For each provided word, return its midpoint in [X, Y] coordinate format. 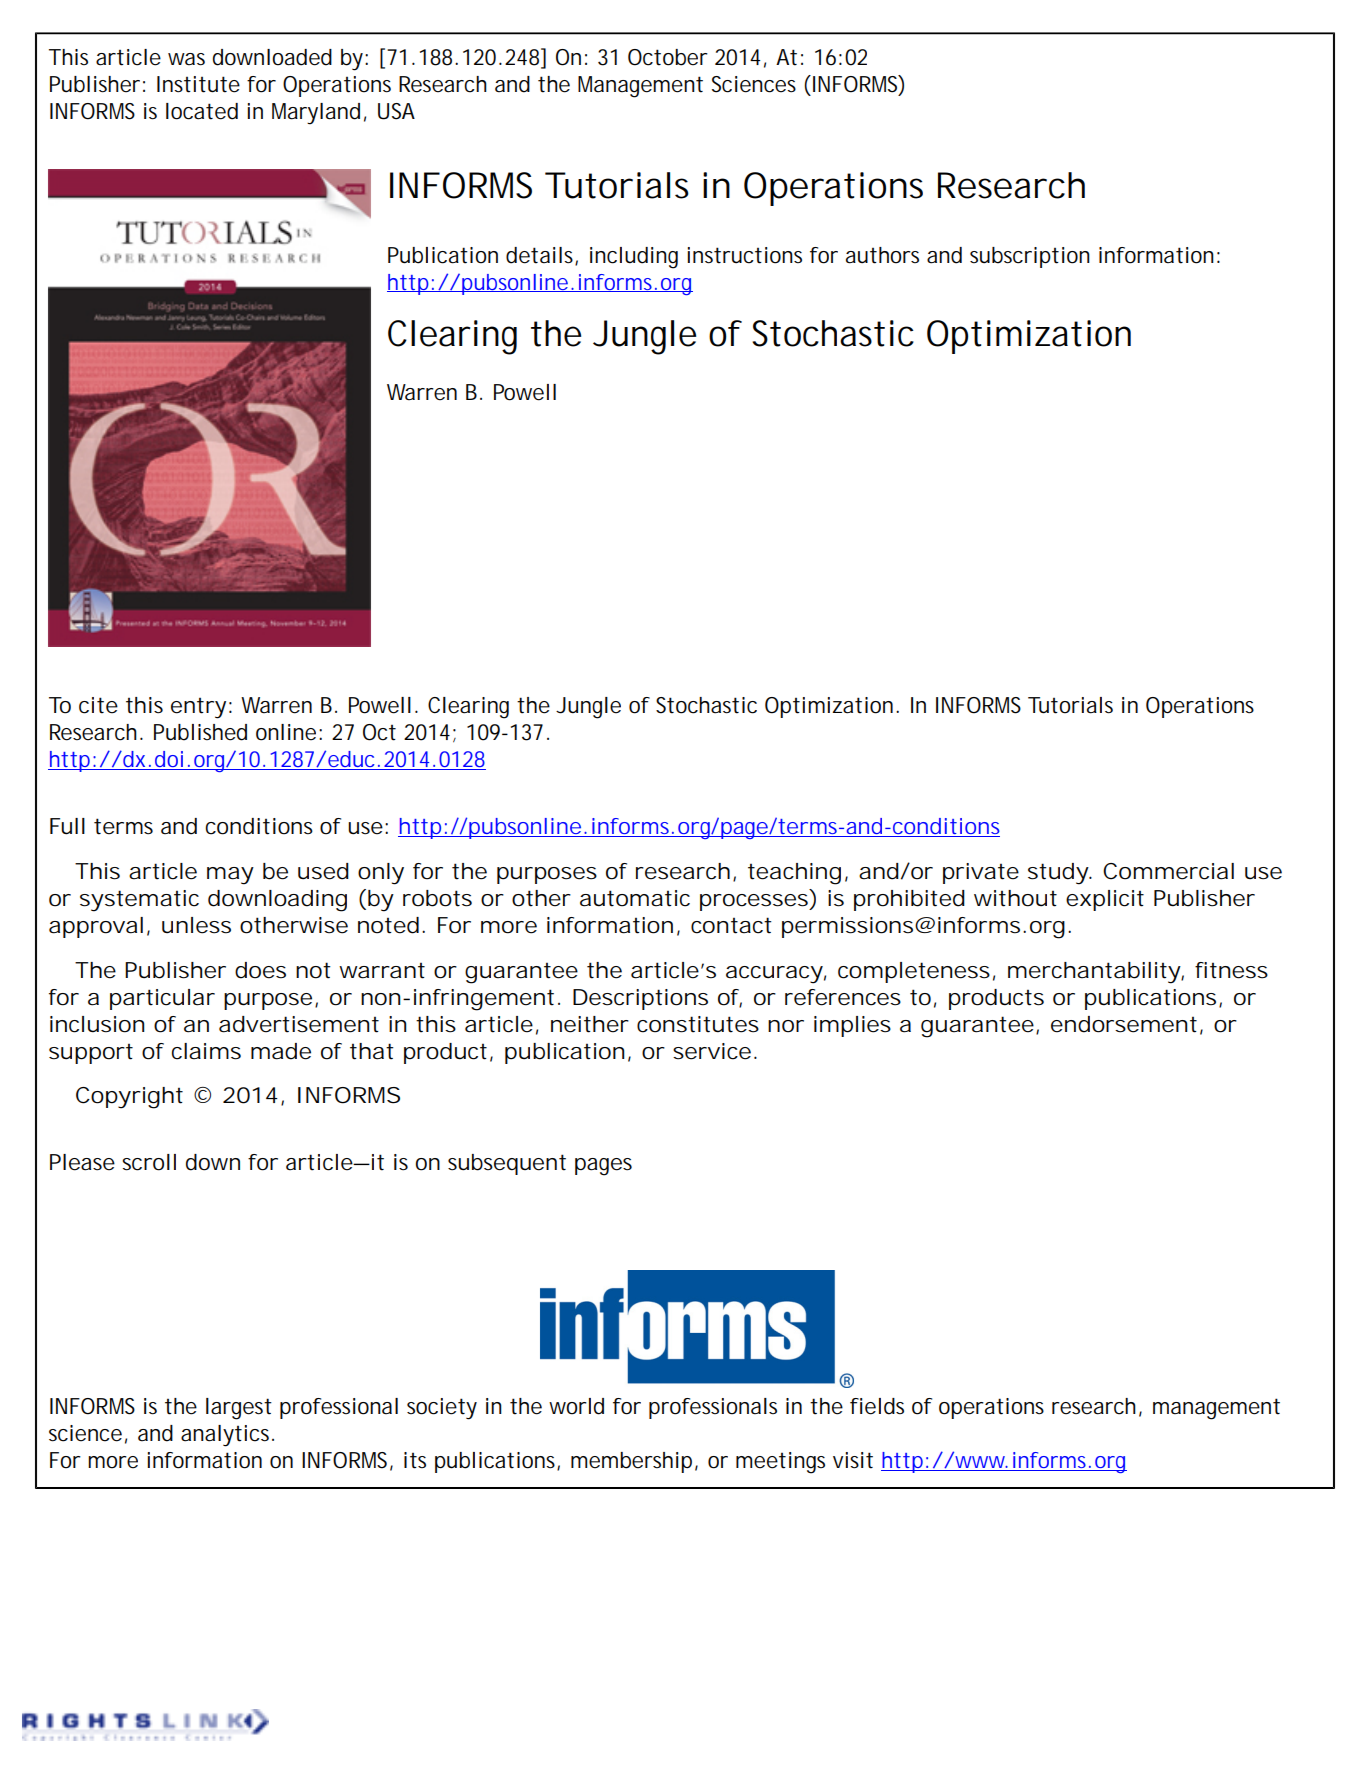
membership [631, 1462]
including [634, 258]
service [712, 1051]
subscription [1030, 257]
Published [200, 732]
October [668, 57]
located [202, 111]
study [1059, 874]
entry [198, 708]
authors [882, 255]
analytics [227, 1436]
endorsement [1124, 1024]
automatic [635, 898]
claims [206, 1051]
